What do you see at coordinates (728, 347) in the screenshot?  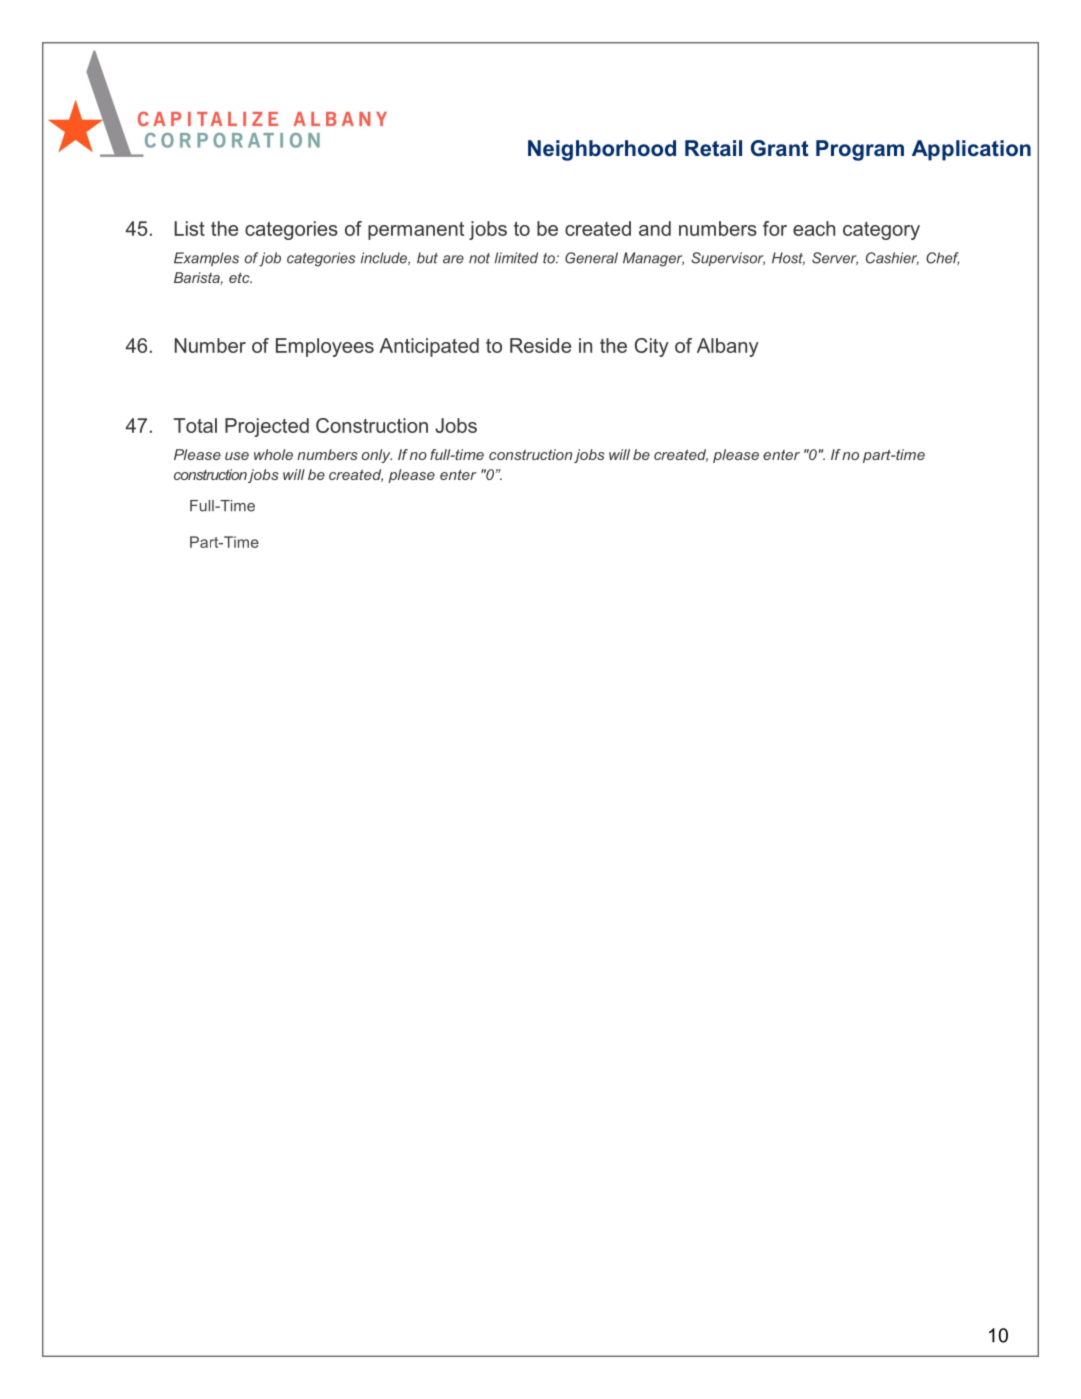 I see `Albany` at bounding box center [728, 347].
